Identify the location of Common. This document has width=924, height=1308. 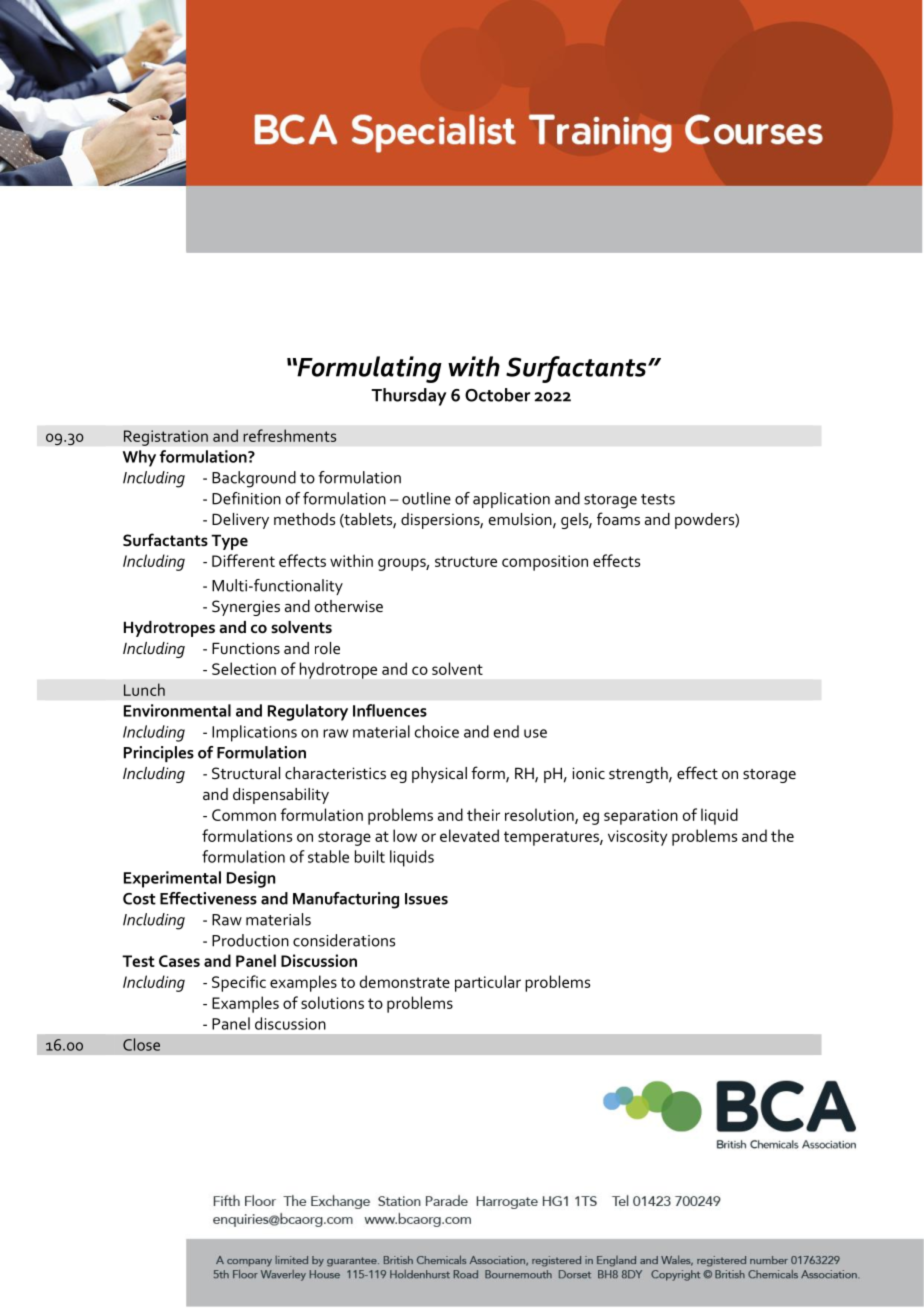
(244, 815).
